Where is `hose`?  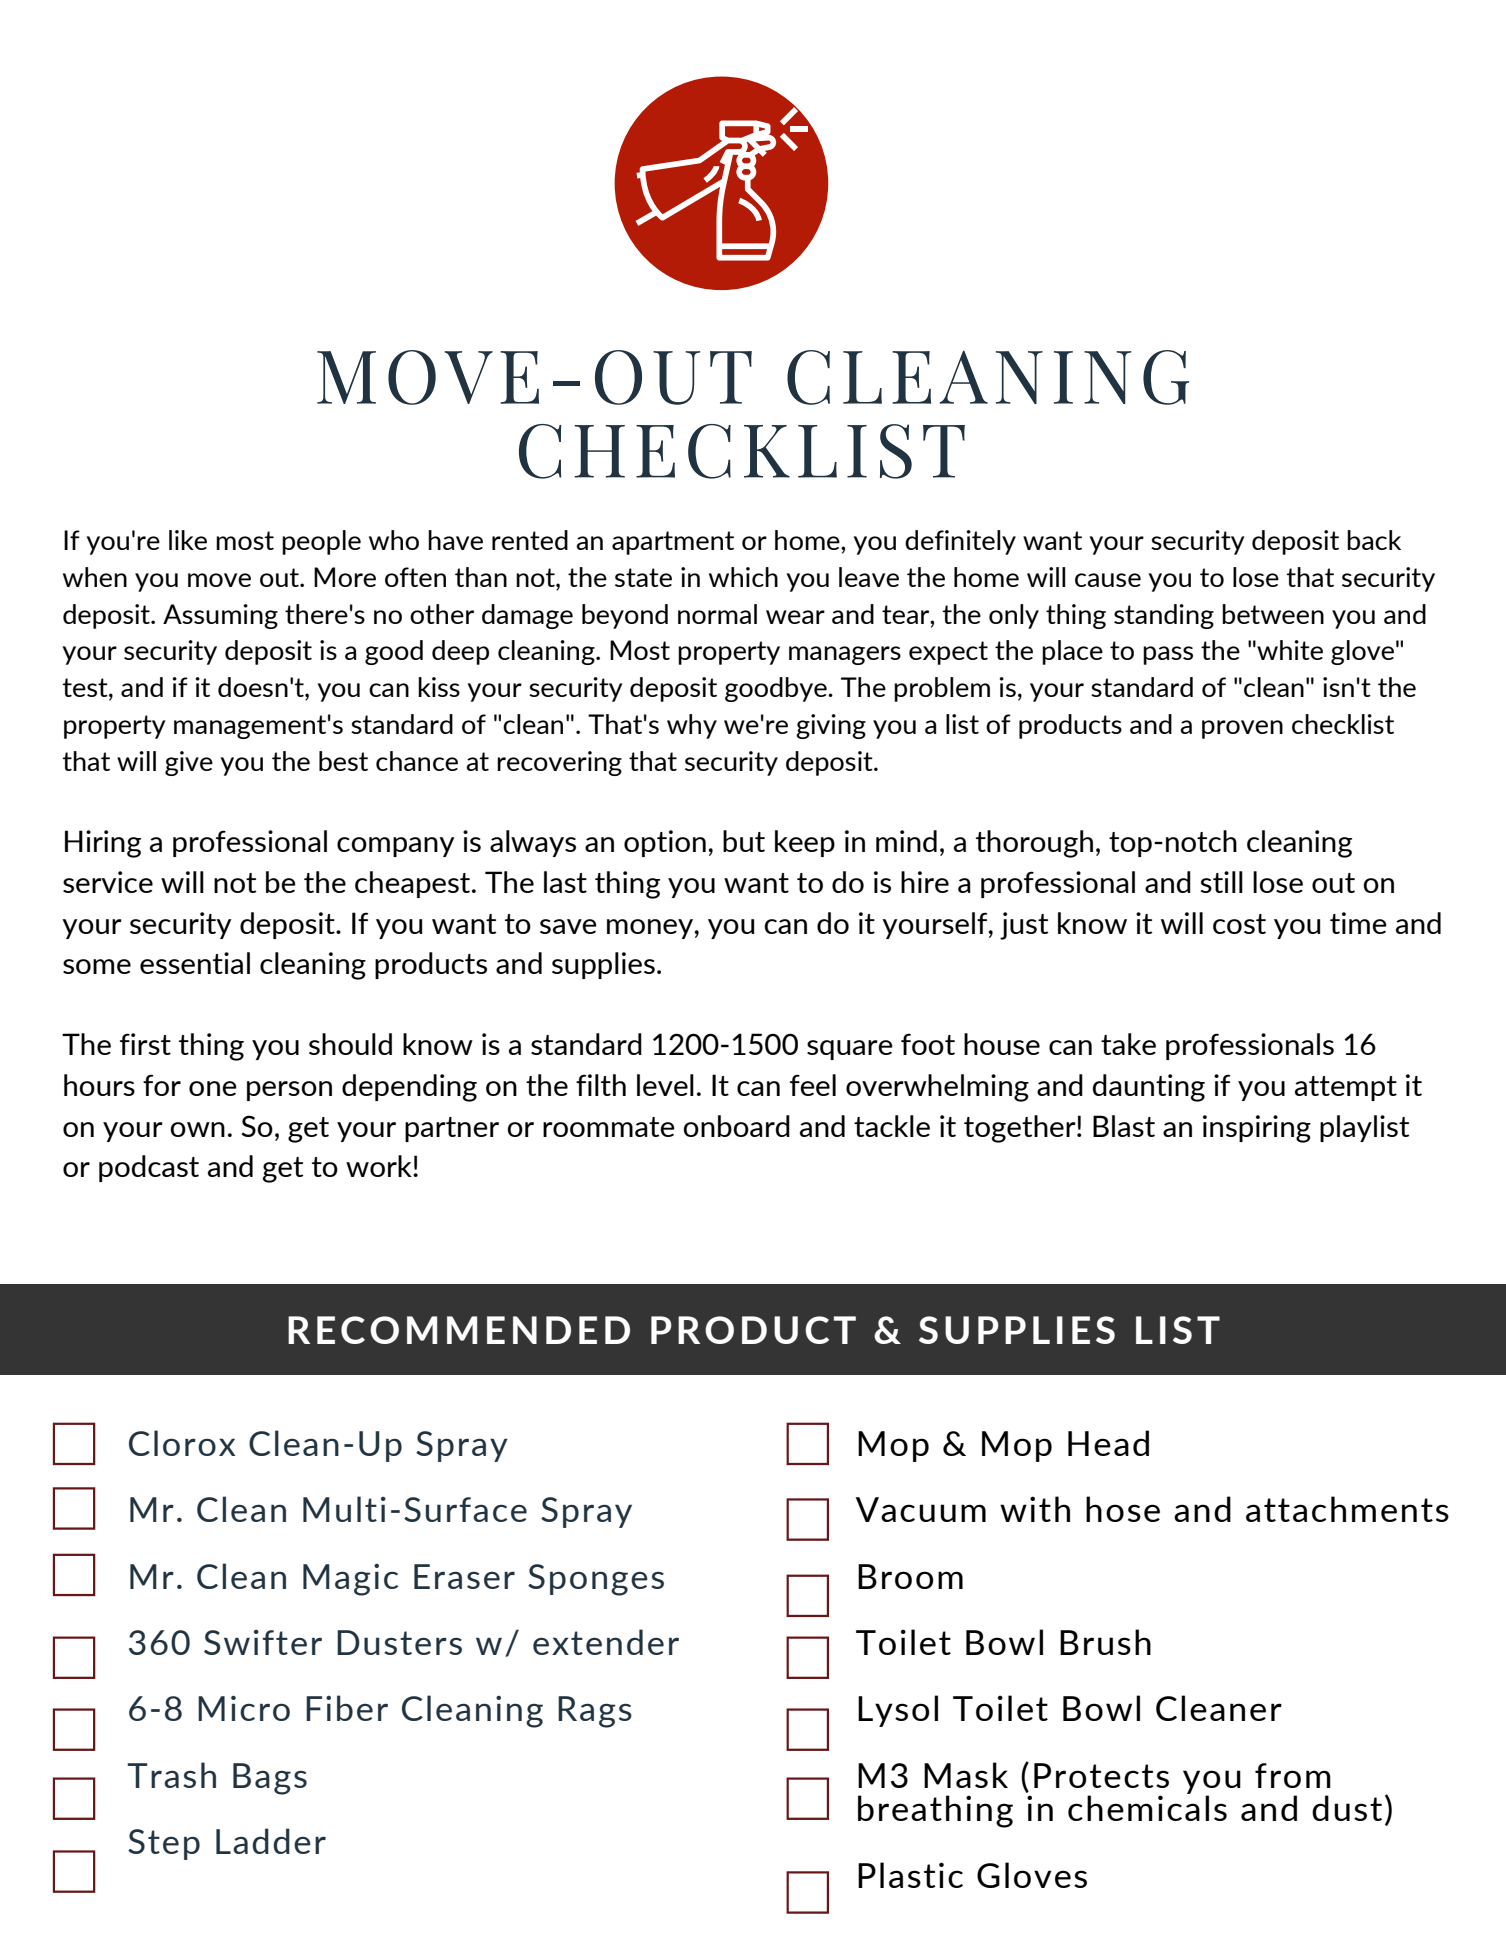
hose is located at coordinates (1123, 1509).
